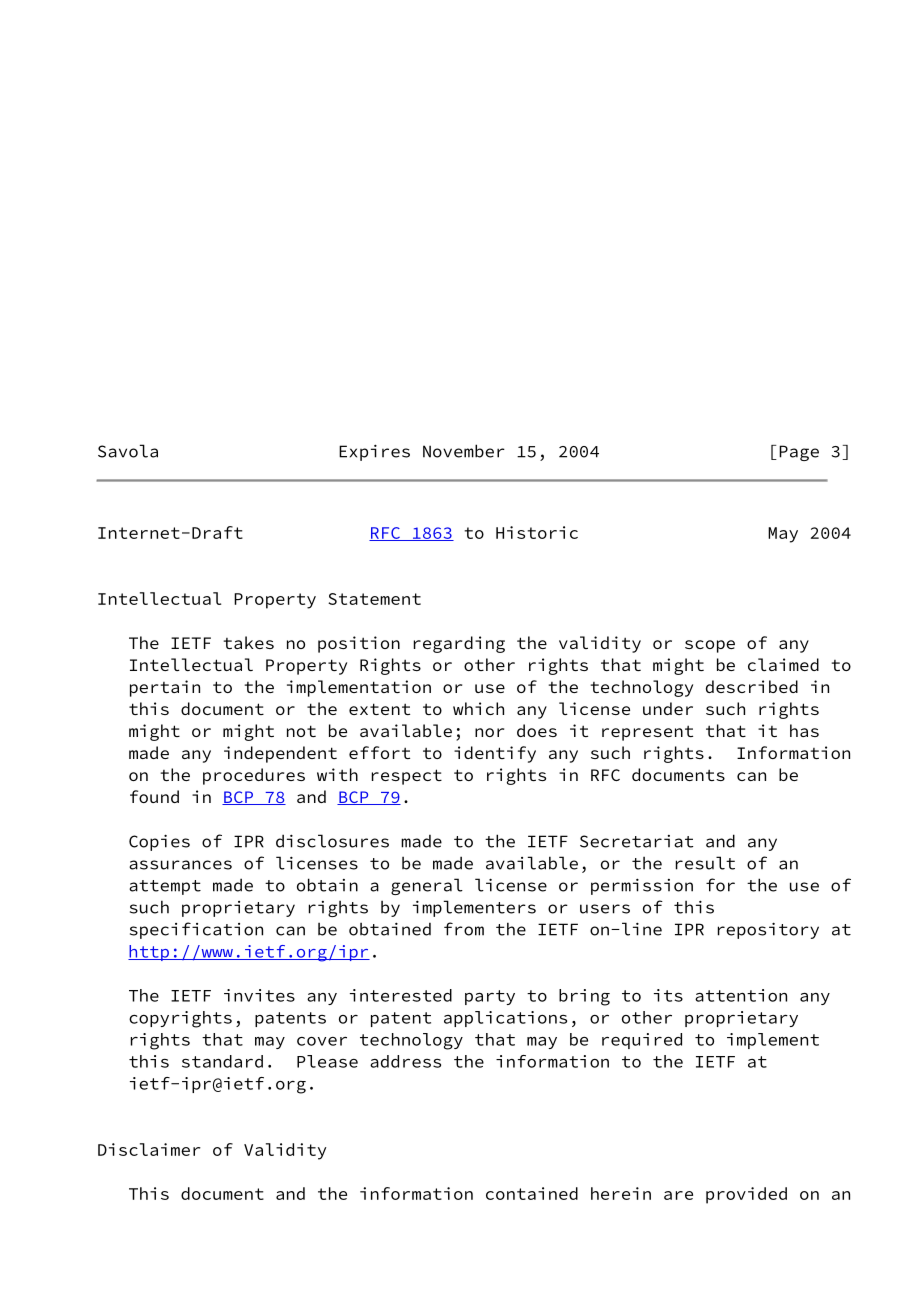 This screenshot has width=924, height=1307. What do you see at coordinates (532, 1193) in the screenshot?
I see `contained` at bounding box center [532, 1193].
